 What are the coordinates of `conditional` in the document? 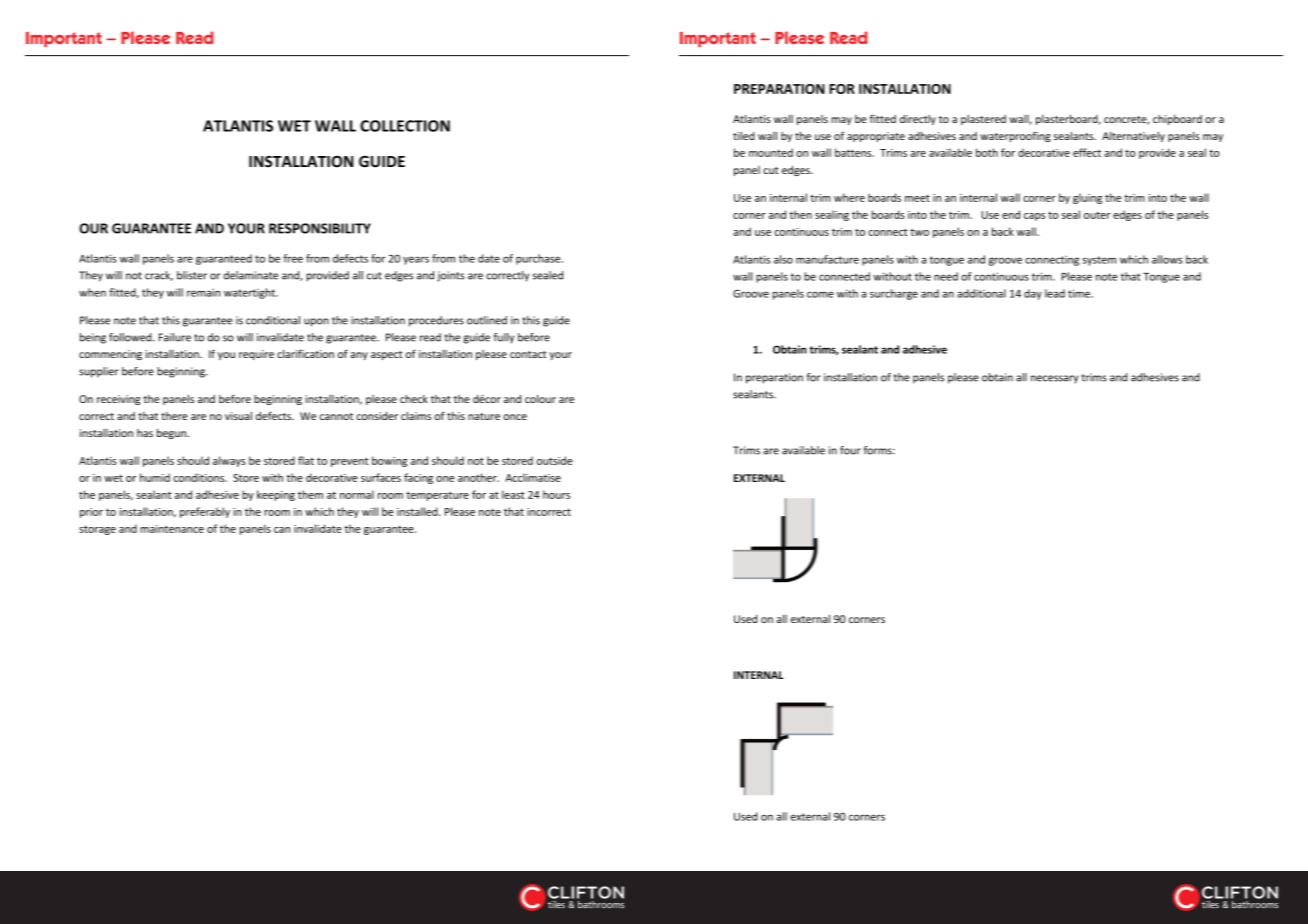 It's located at (273, 320).
